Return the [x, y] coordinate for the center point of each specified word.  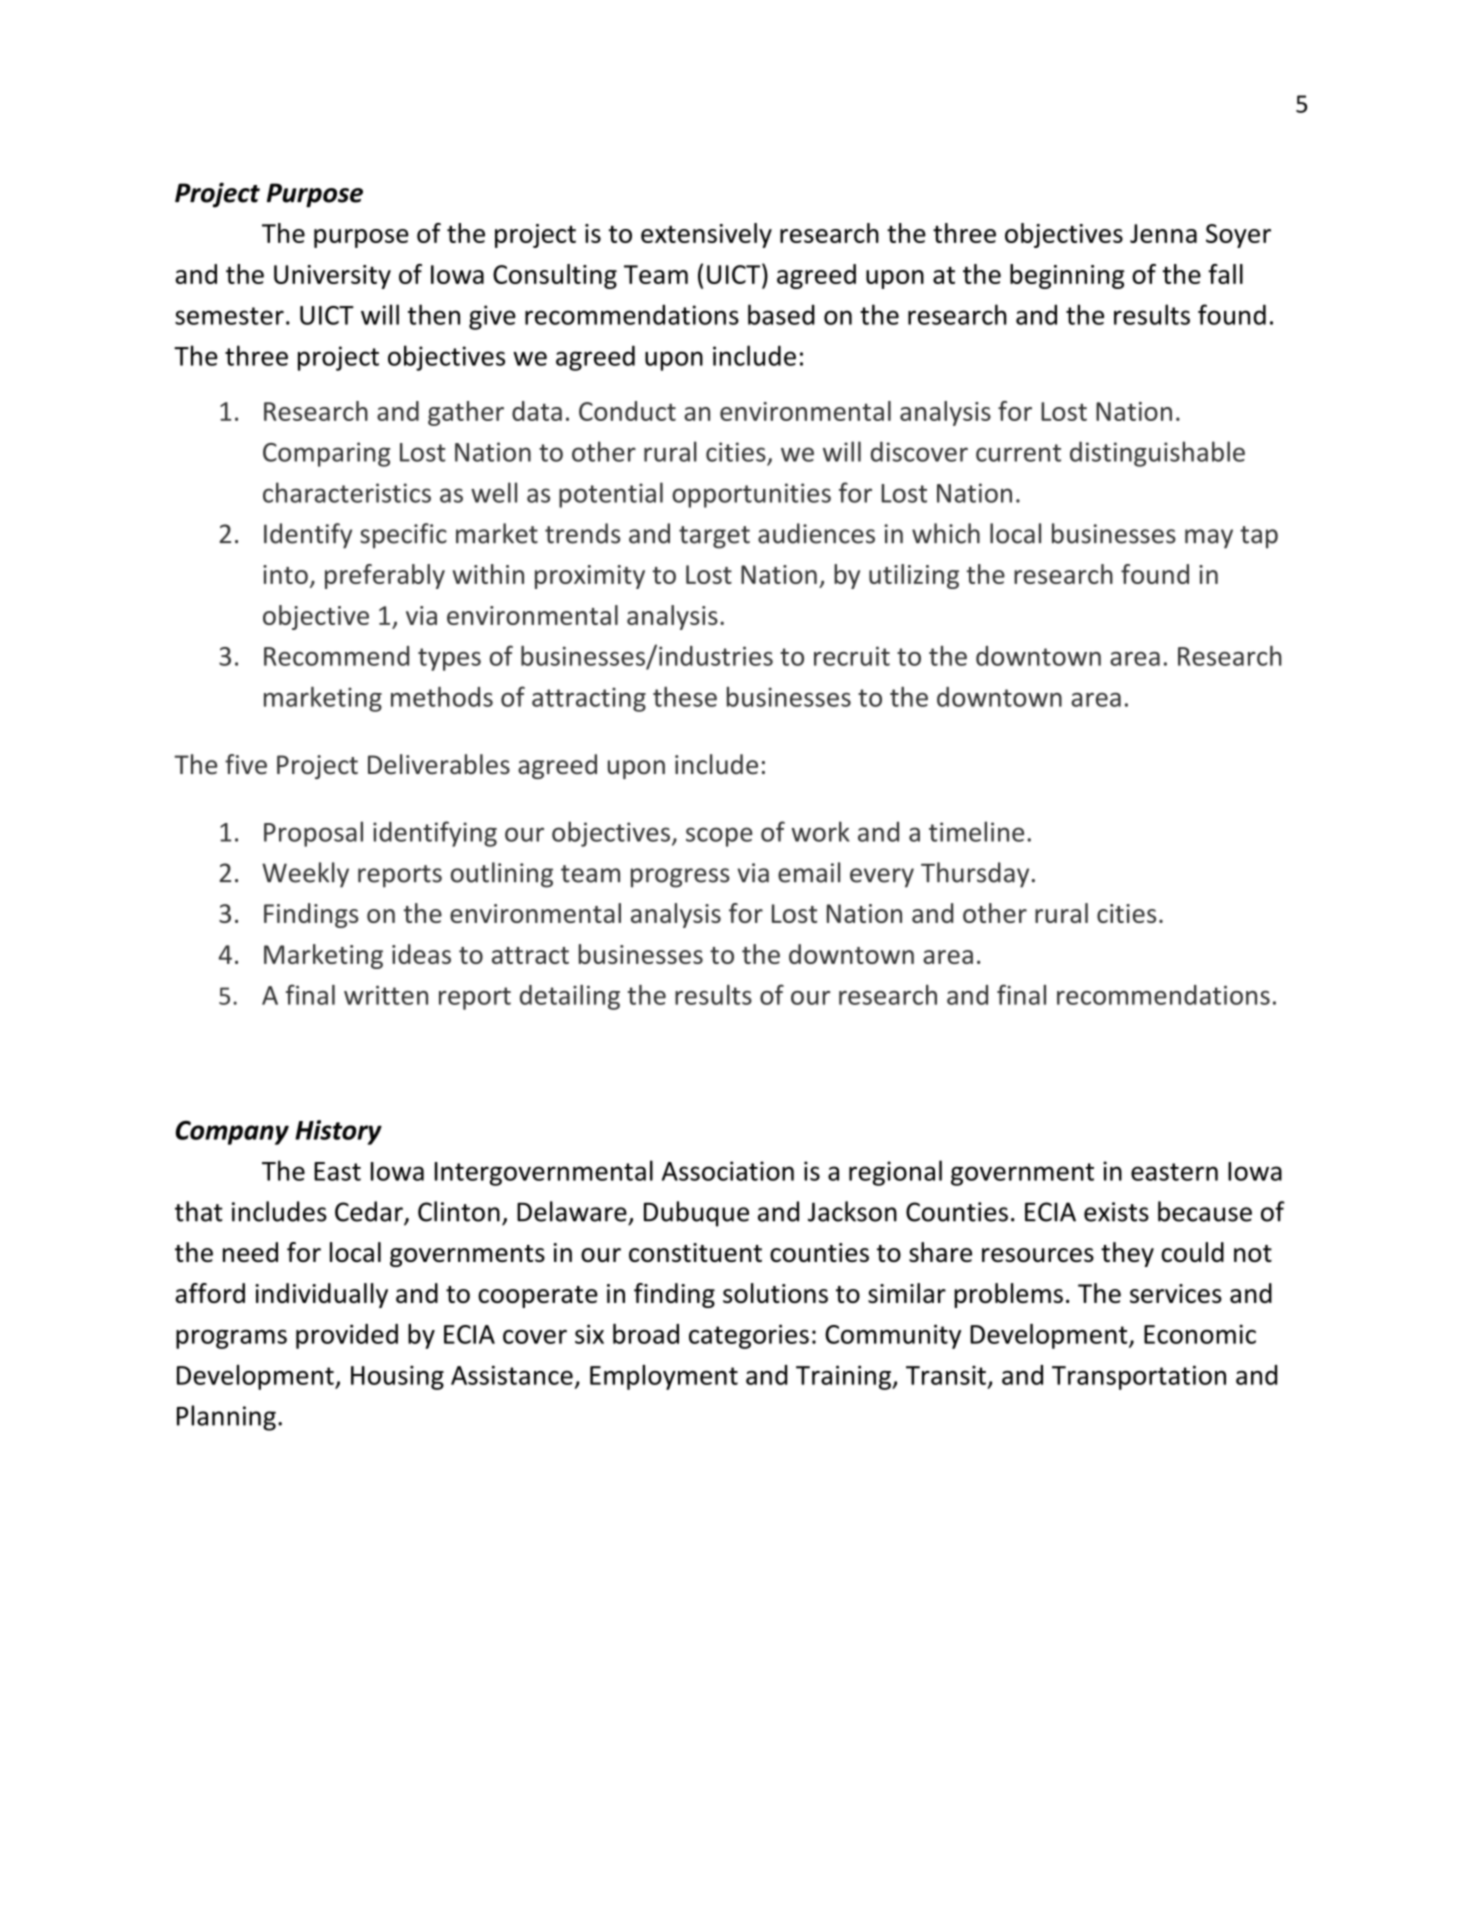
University [332, 277]
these [685, 697]
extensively [706, 235]
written [386, 995]
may [1209, 539]
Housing [397, 1377]
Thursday [975, 875]
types [449, 659]
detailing [570, 997]
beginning [1067, 276]
